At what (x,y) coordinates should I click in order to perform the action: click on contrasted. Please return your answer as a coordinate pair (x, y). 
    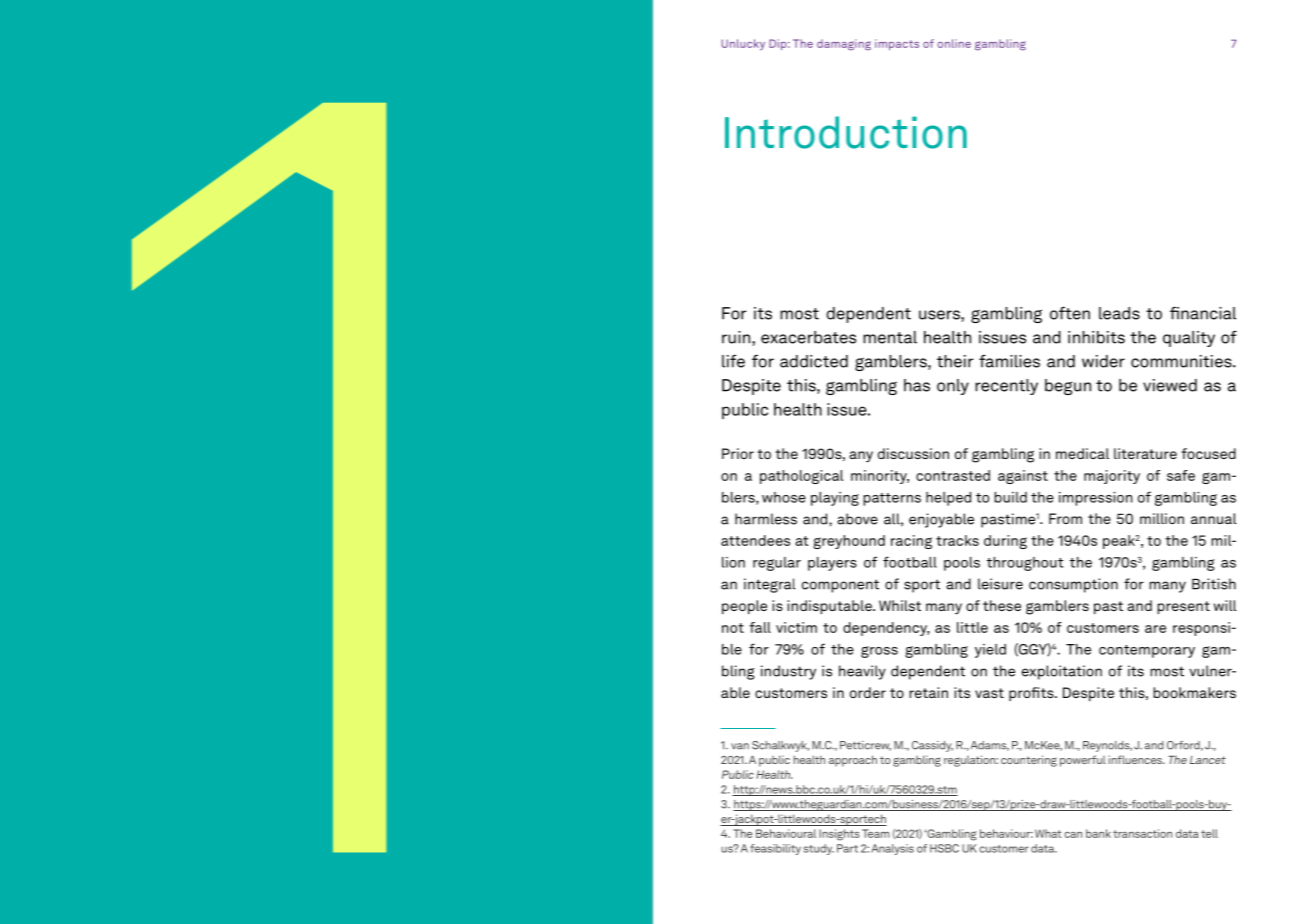
    Looking at the image, I should click on (953, 475).
